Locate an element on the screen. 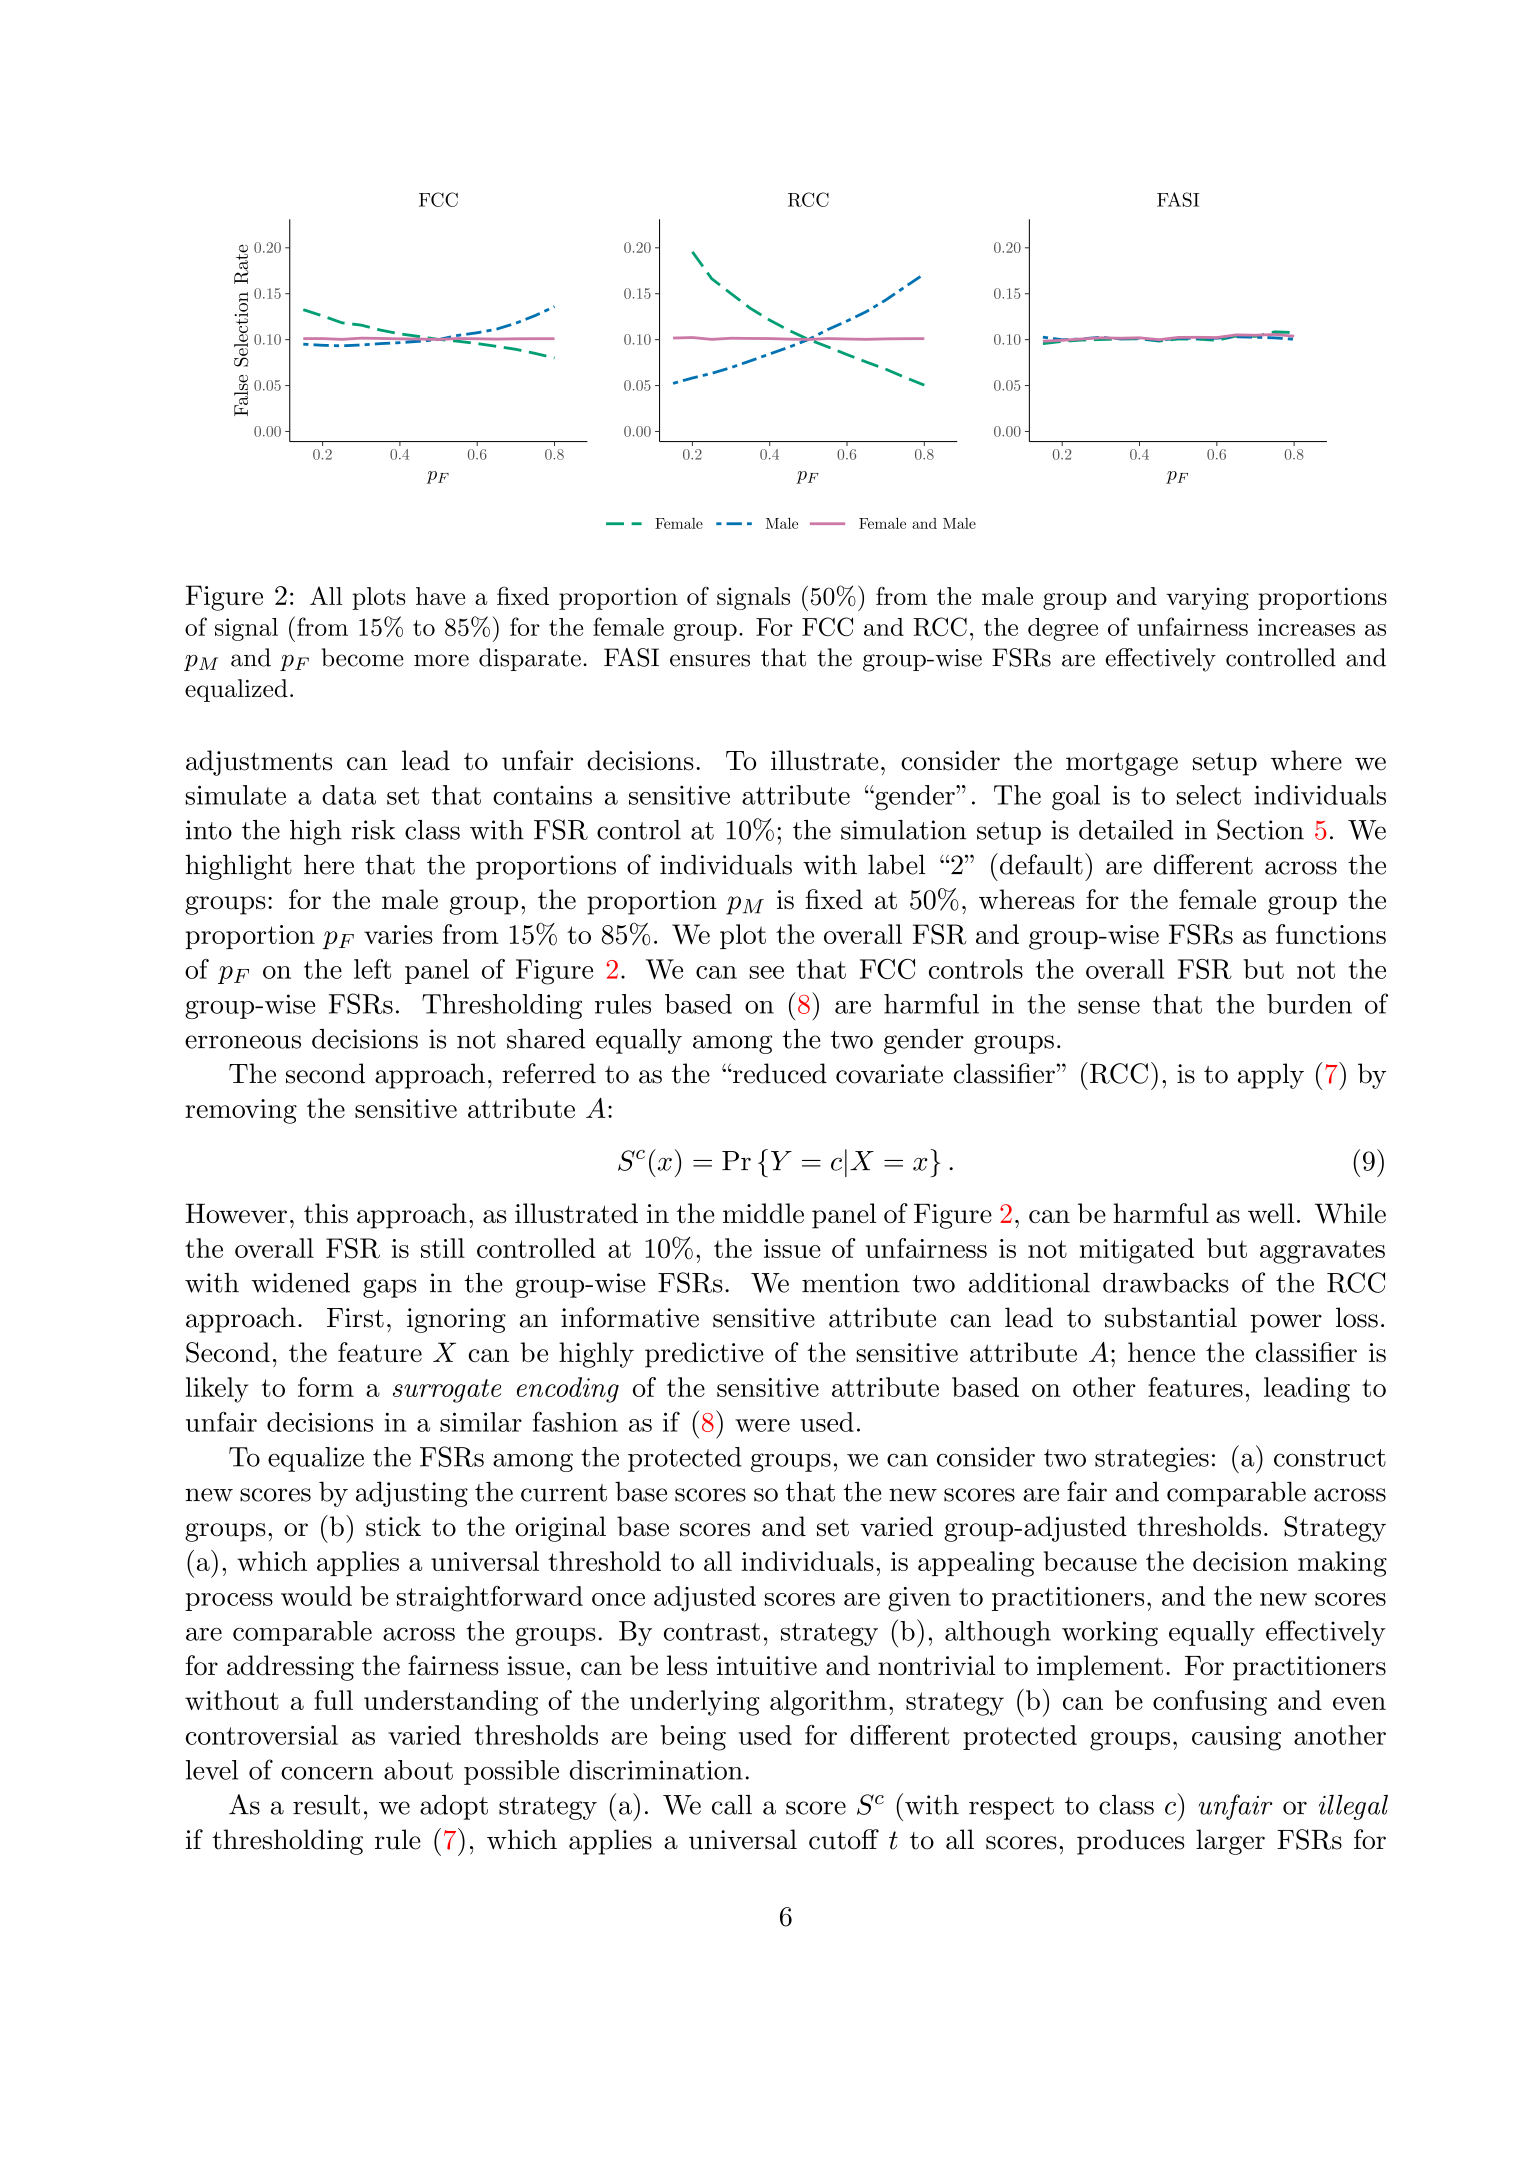 Image resolution: width=1528 pixels, height=2162 pixels. varying is located at coordinates (1207, 599).
